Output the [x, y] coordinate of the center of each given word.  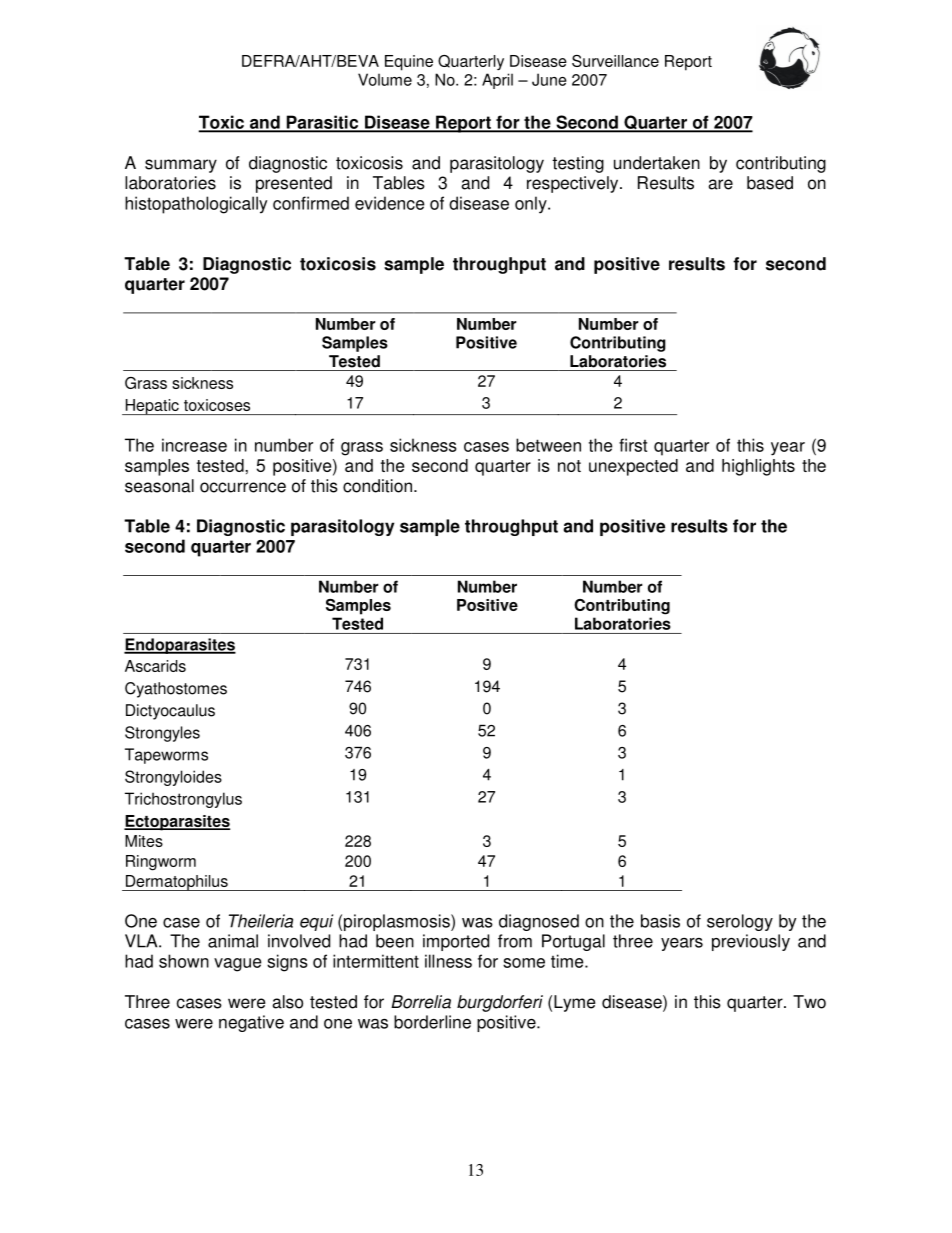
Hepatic [152, 407]
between [548, 445]
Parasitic [322, 123]
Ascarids [155, 666]
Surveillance [615, 61]
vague [237, 965]
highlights [758, 467]
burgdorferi [500, 1003]
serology [740, 922]
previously [751, 942]
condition [377, 486]
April [497, 81]
